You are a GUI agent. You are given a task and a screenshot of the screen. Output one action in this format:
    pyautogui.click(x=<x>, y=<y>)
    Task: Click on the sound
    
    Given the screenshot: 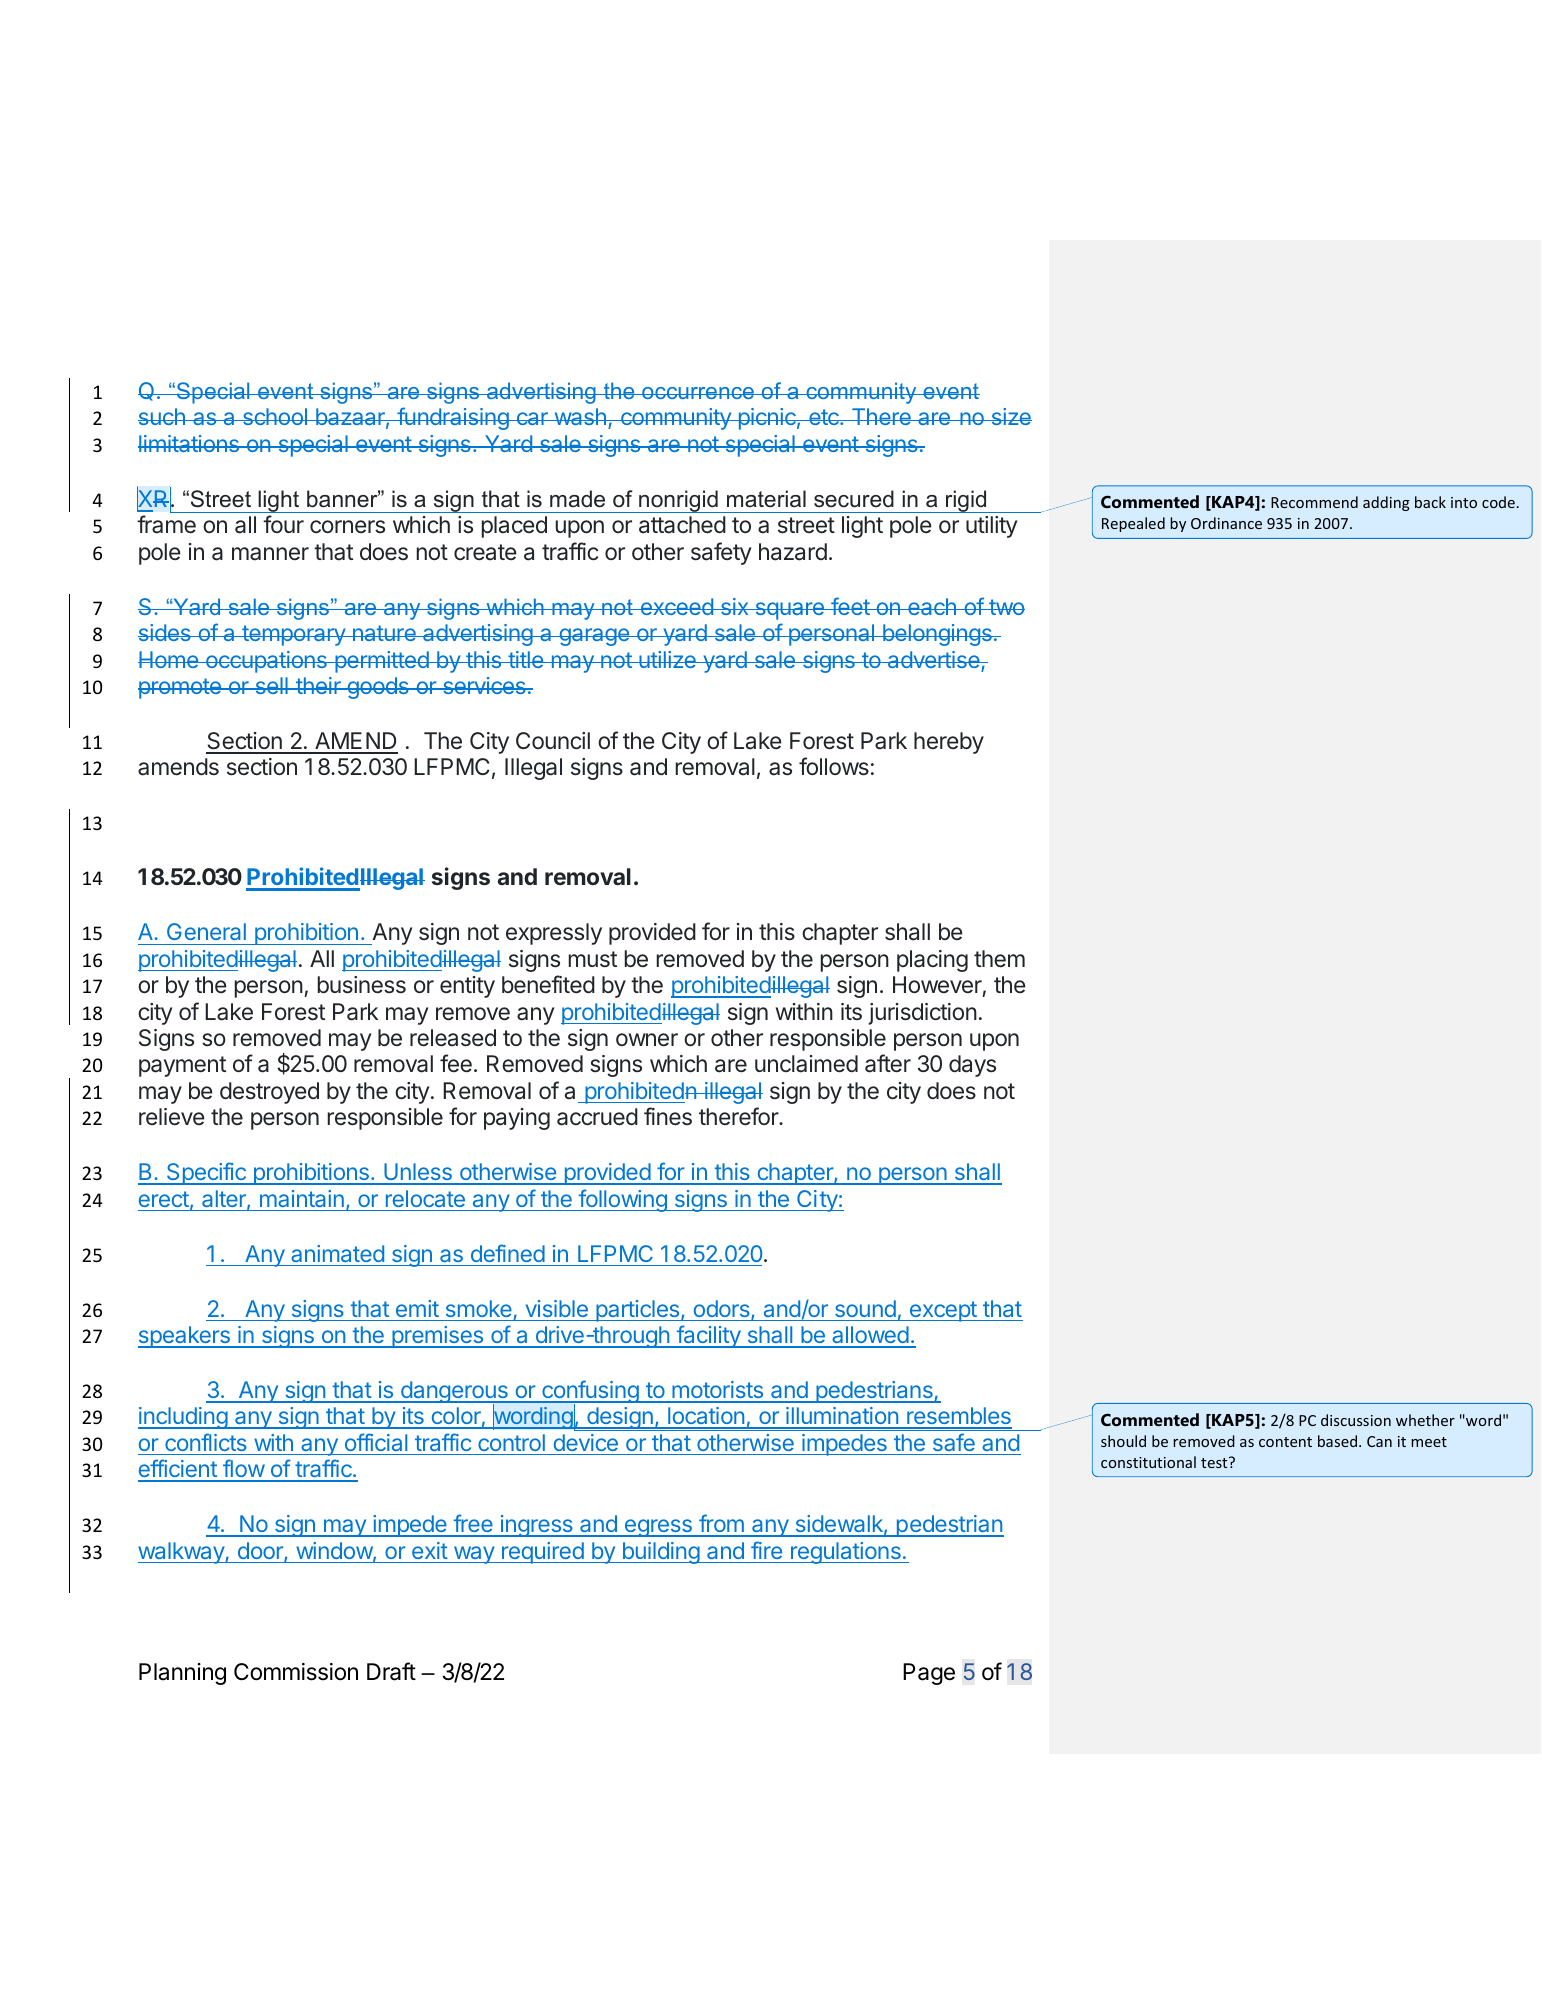 What is the action you would take?
    pyautogui.click(x=865, y=1308)
